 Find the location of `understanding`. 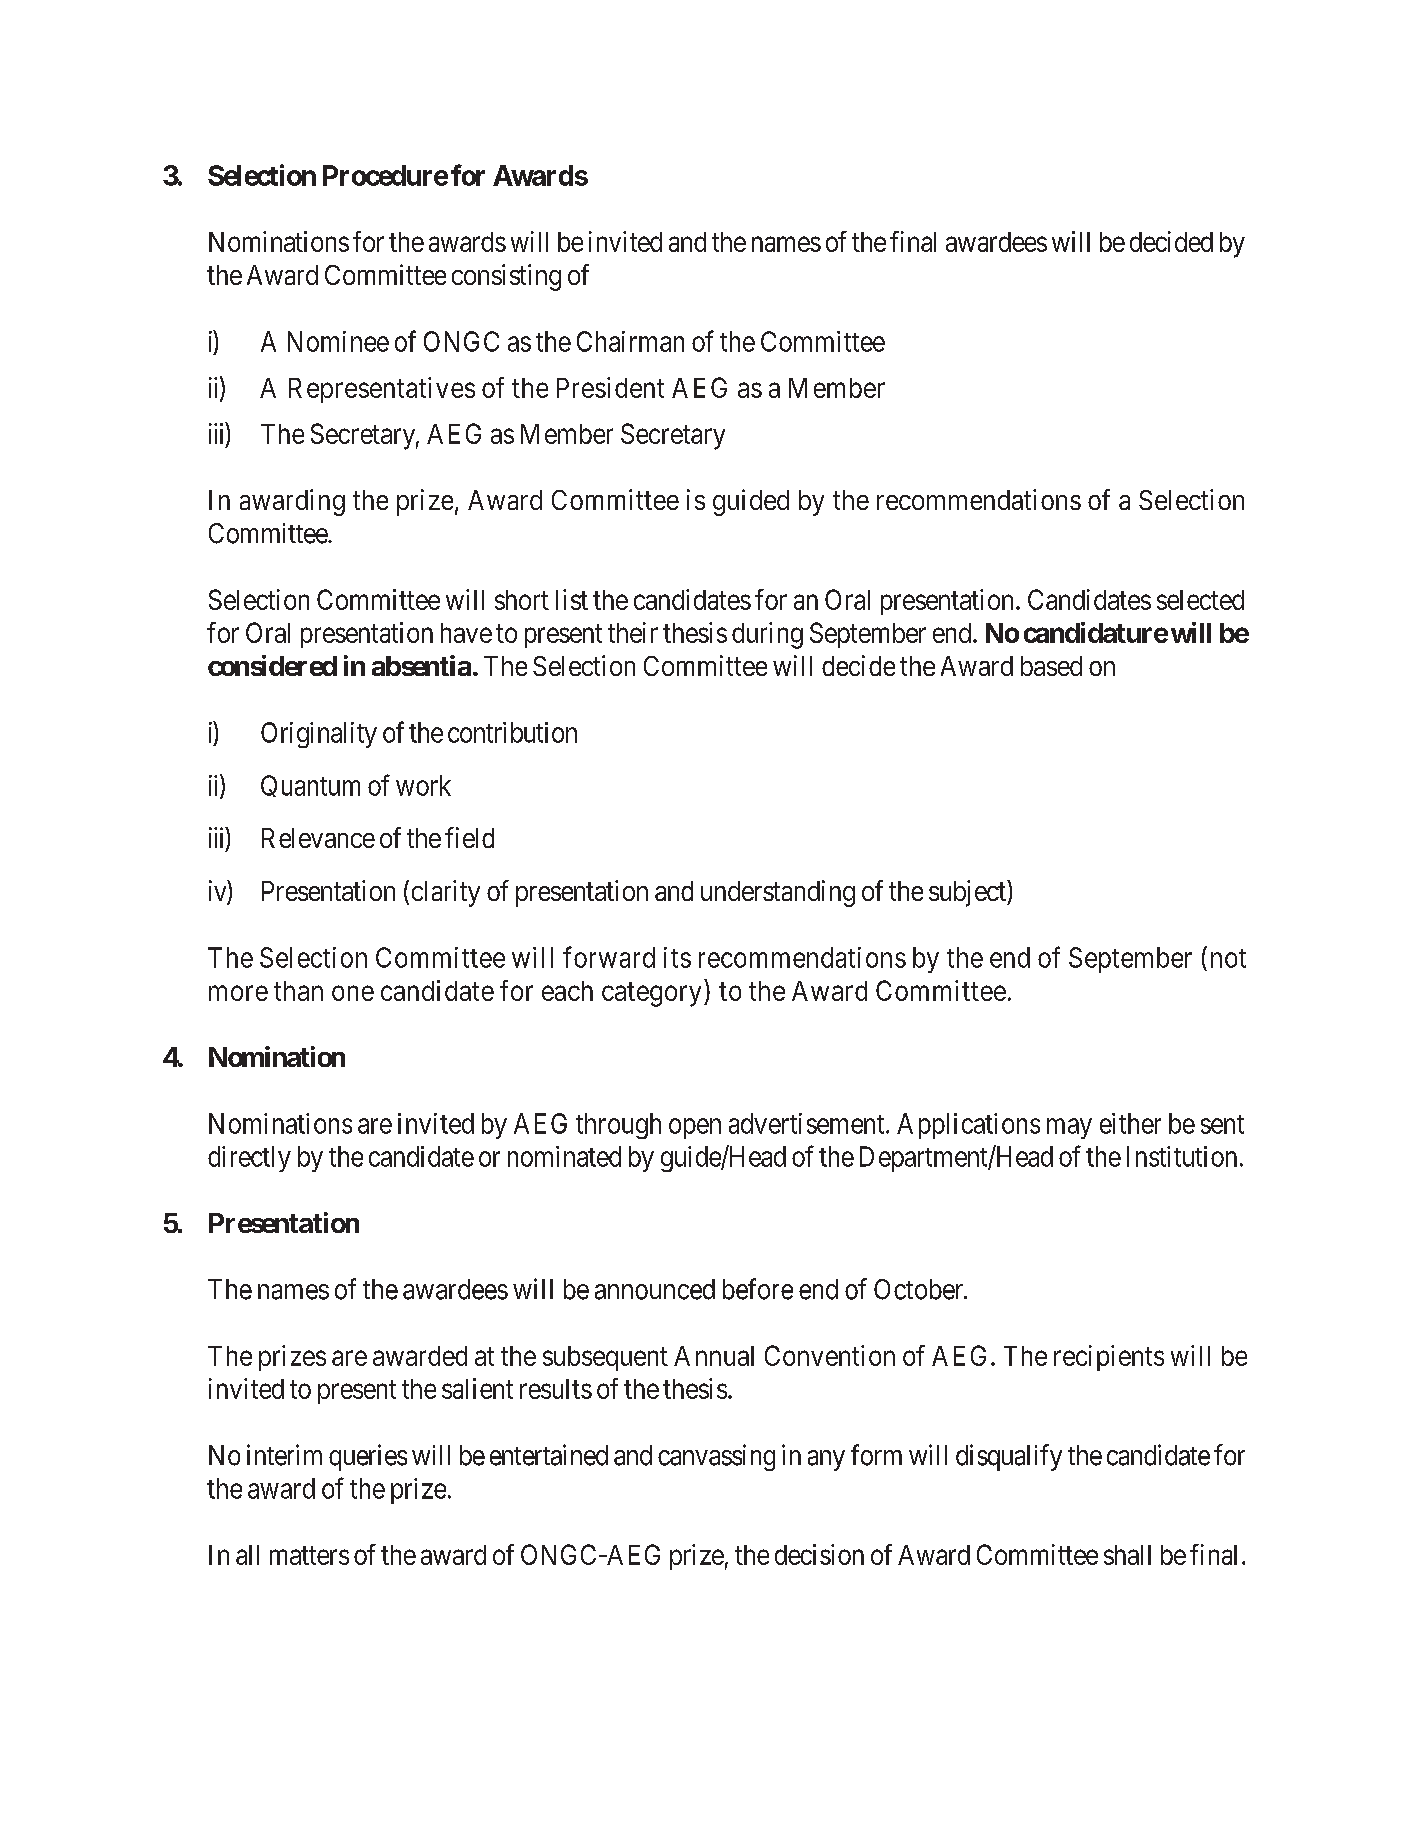

understanding is located at coordinates (778, 893).
